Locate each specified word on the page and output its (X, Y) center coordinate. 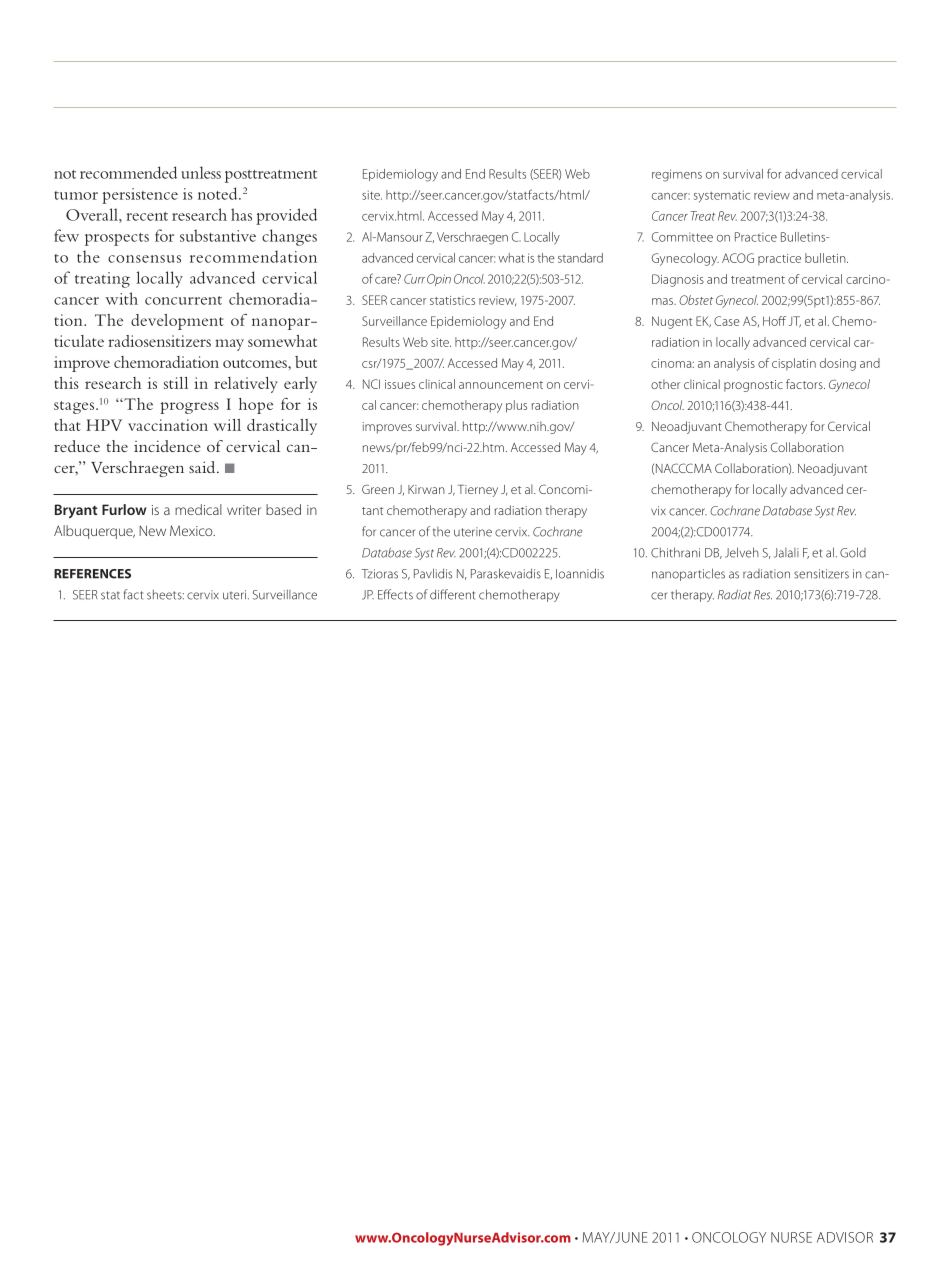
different (452, 594)
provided (286, 216)
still (176, 383)
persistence (140, 196)
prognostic (753, 386)
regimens (677, 175)
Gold (853, 552)
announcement (501, 385)
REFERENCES (92, 574)
